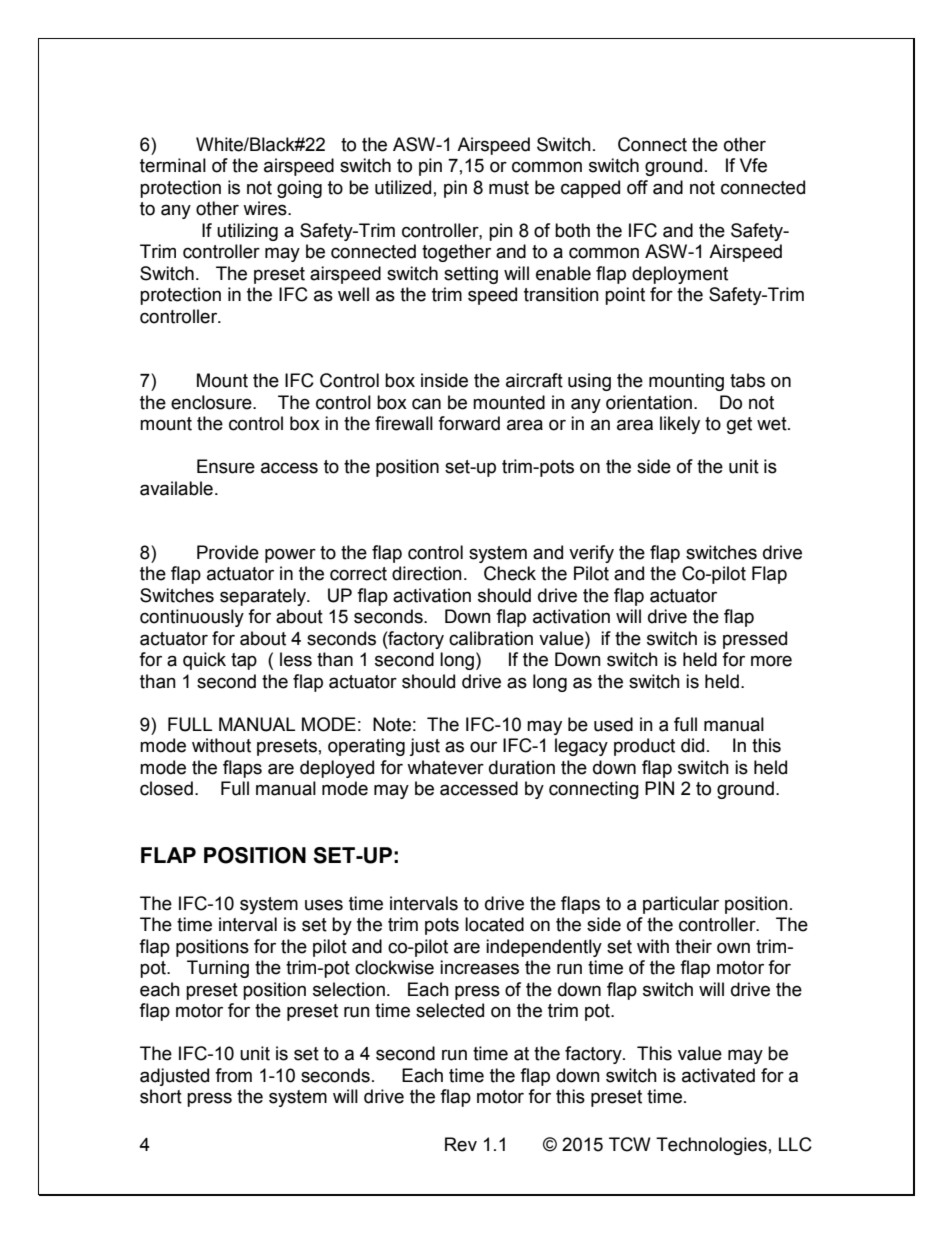 The height and width of the screenshot is (1233, 952). I want to click on particular, so click(681, 905).
